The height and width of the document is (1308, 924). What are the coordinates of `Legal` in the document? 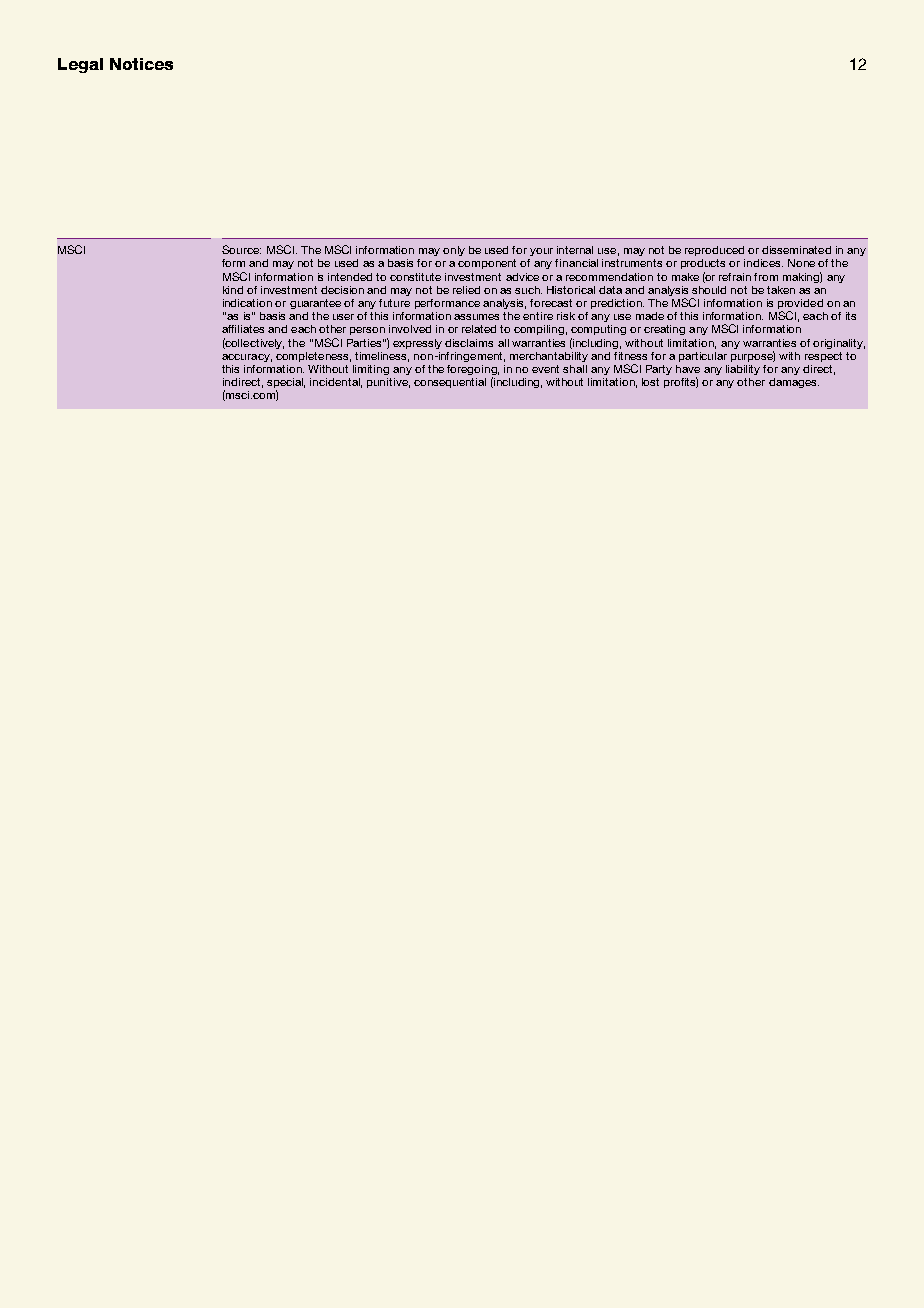 It's located at (80, 65).
